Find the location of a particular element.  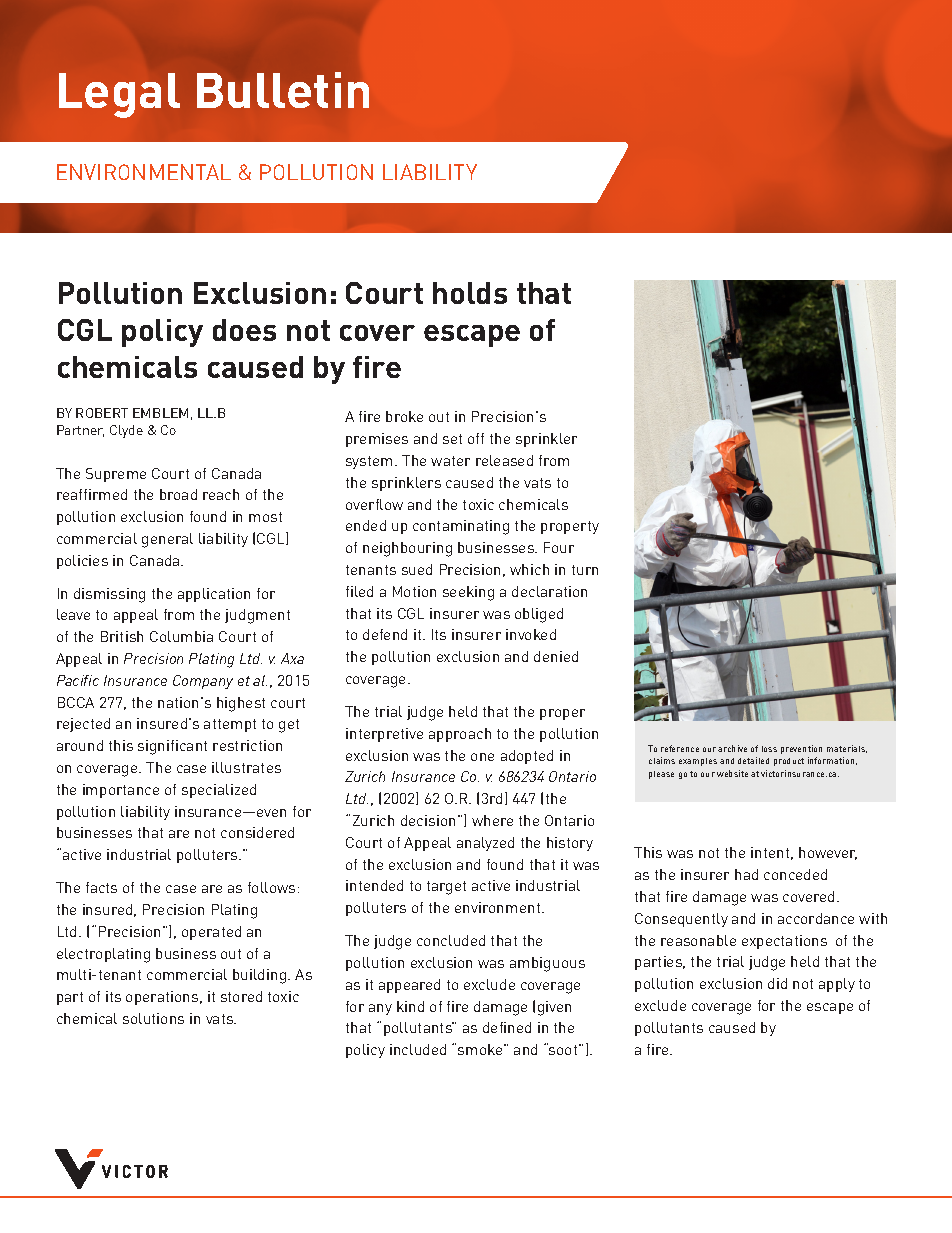

product is located at coordinates (789, 762).
